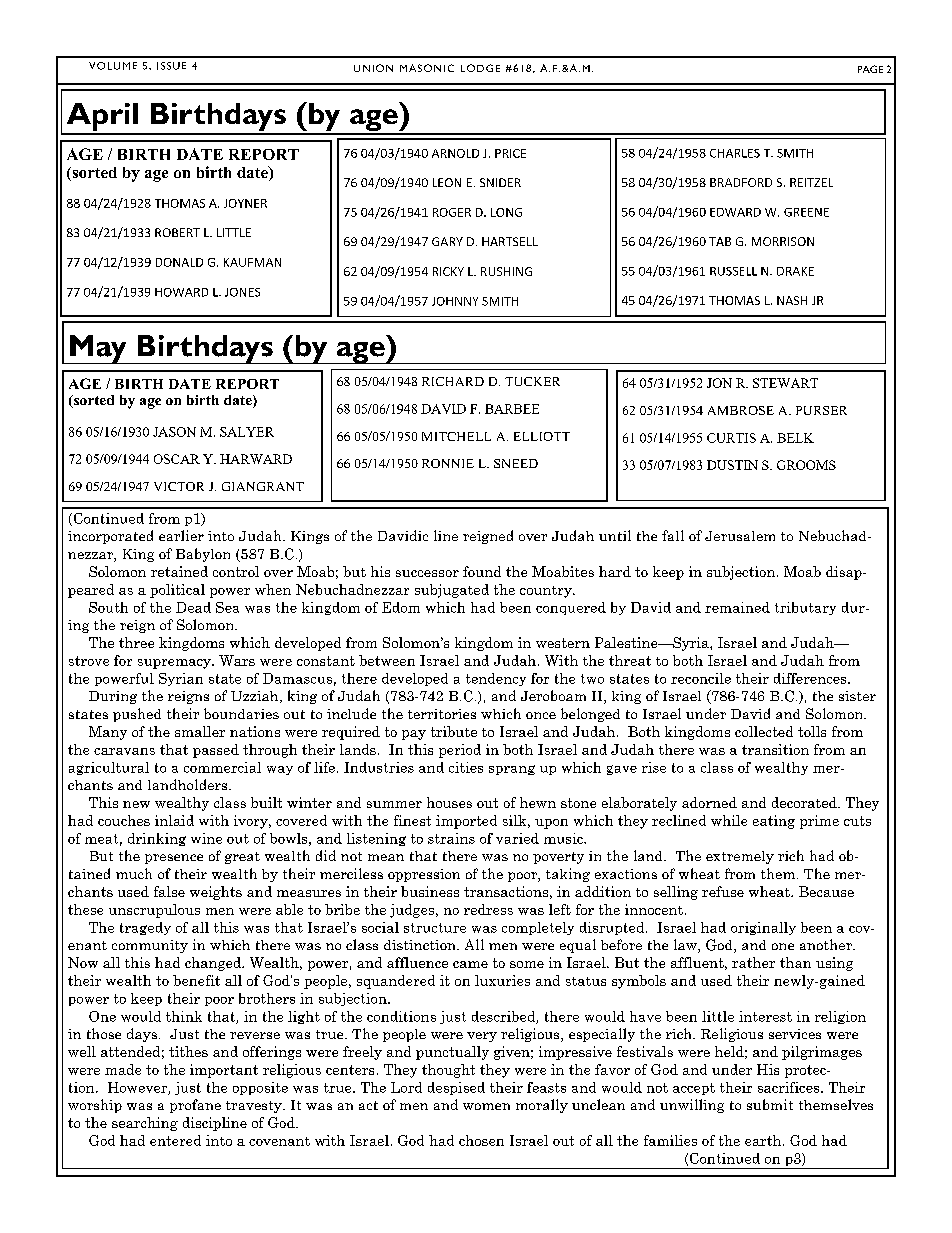 The width and height of the screenshot is (952, 1233). I want to click on commercial, so click(222, 767).
